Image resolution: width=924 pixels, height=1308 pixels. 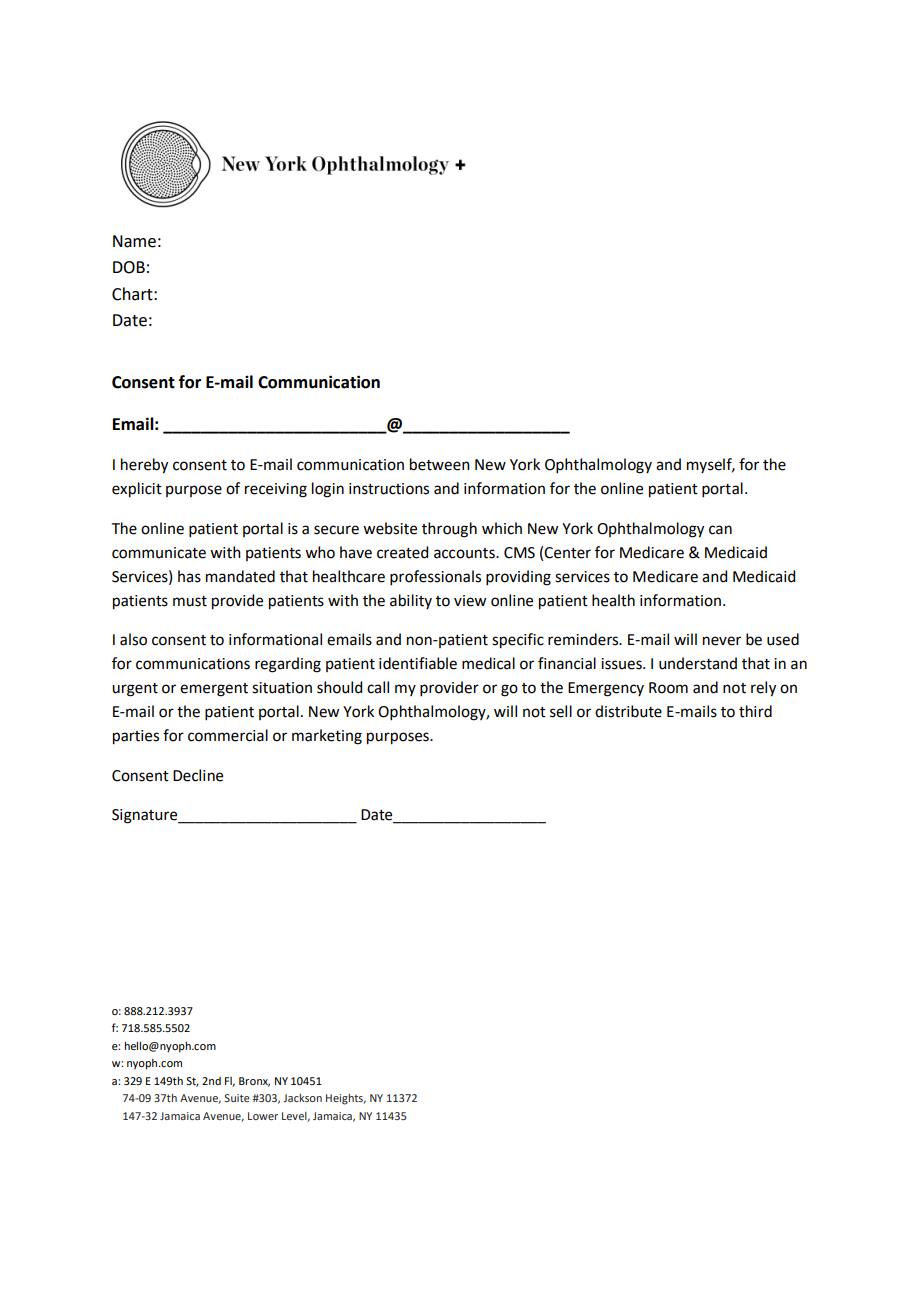 I want to click on communicate, so click(x=159, y=553).
